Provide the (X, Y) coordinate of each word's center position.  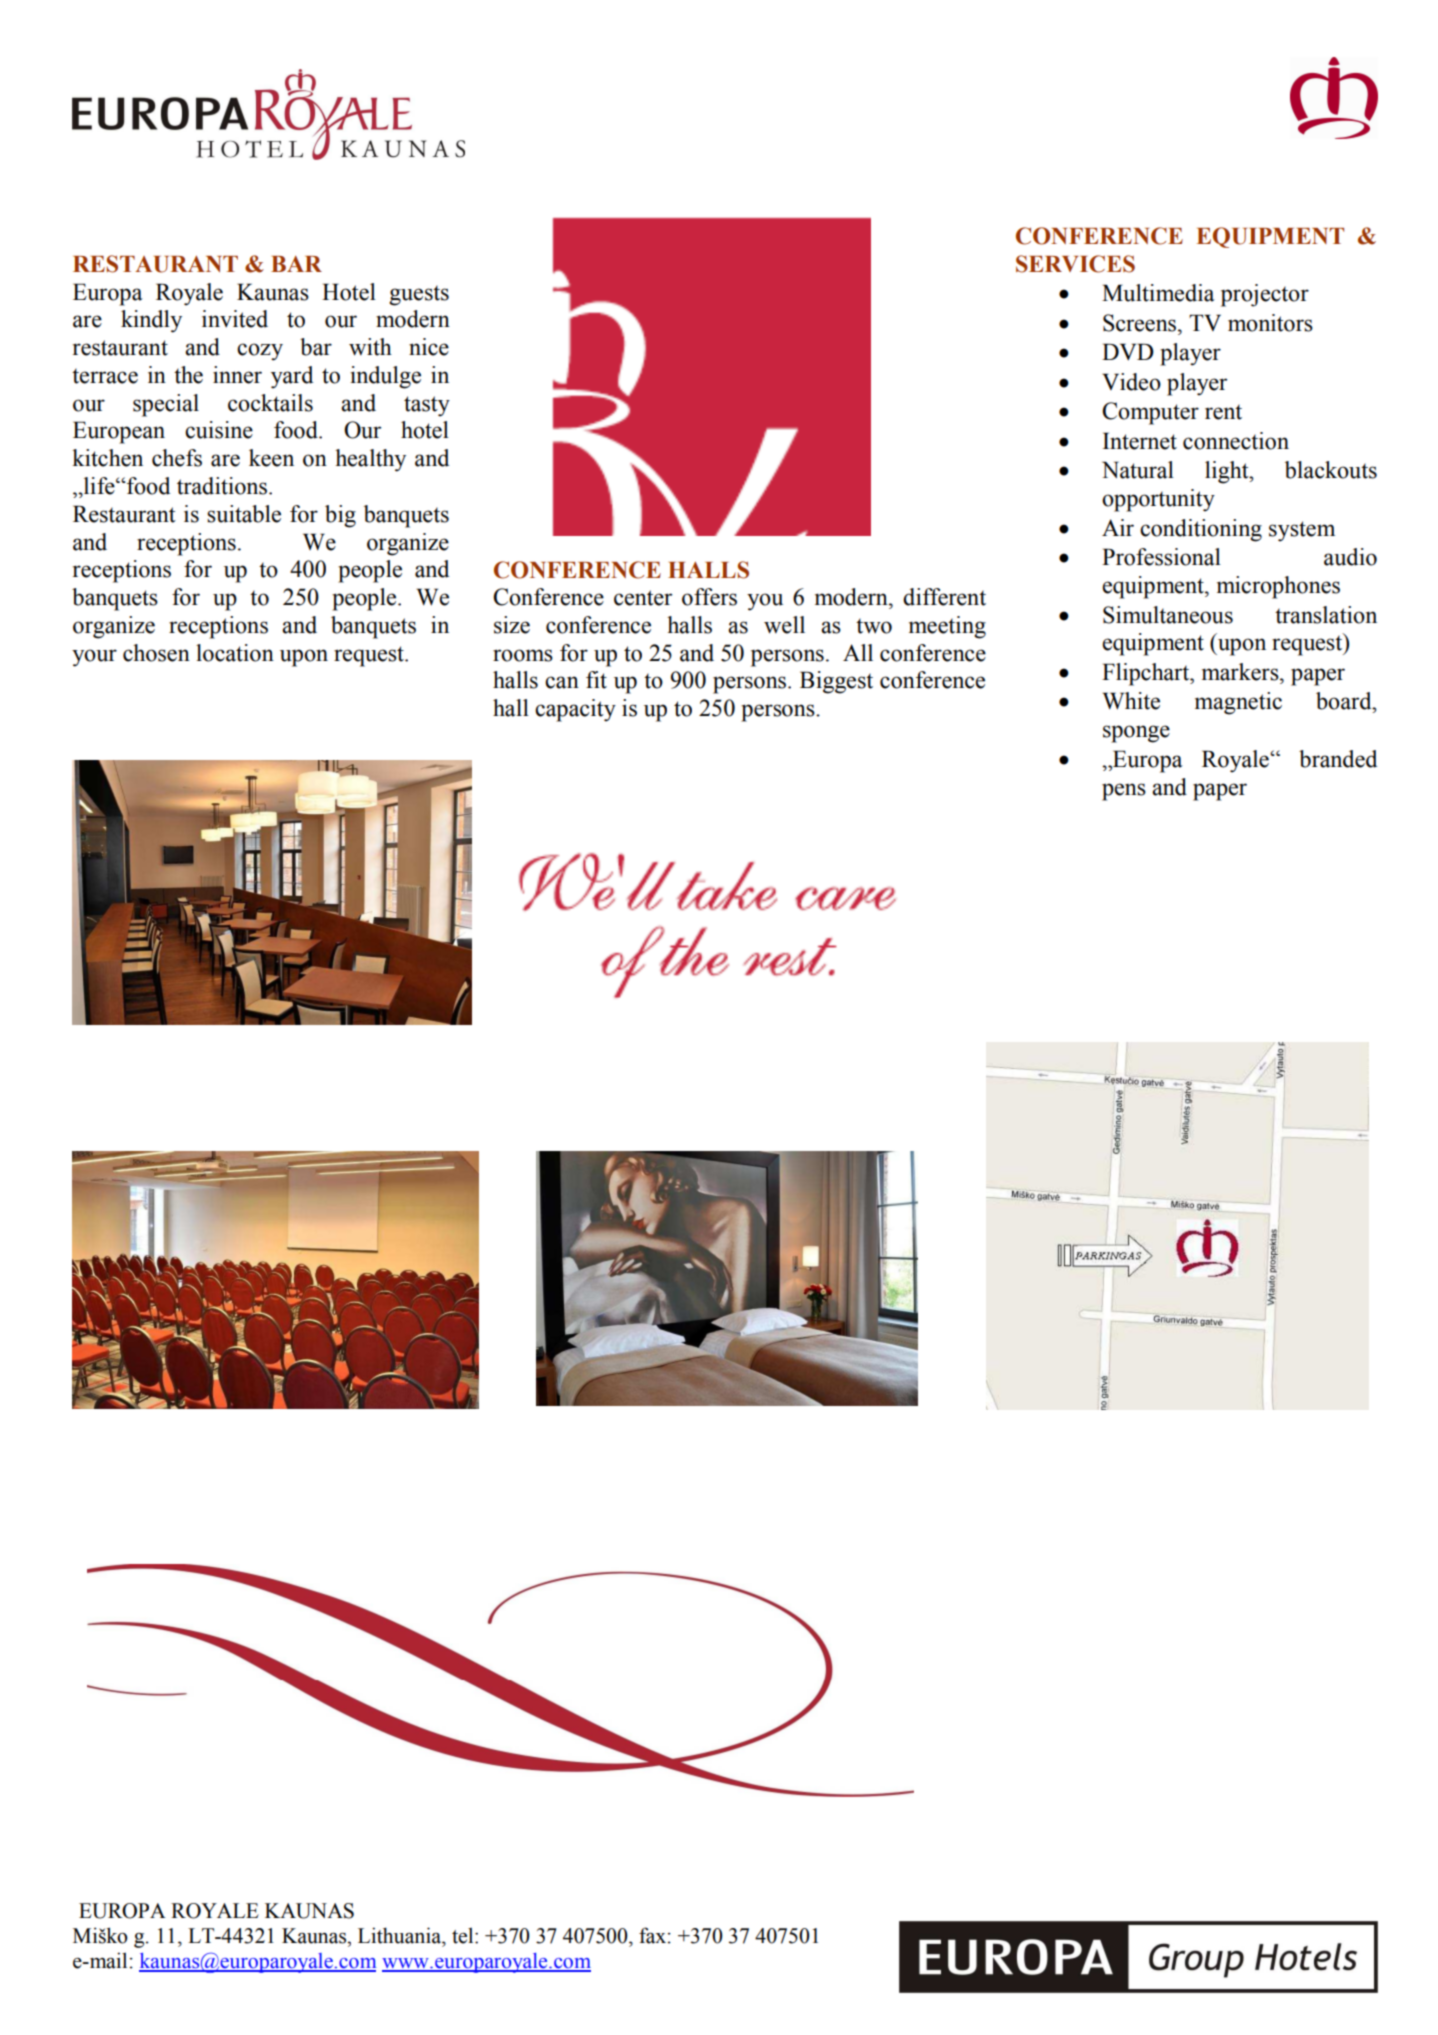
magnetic (1238, 703)
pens (1124, 792)
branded (1338, 759)
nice (429, 347)
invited (235, 319)
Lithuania (401, 1935)
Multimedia (1158, 293)
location (235, 653)
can (562, 682)
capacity (575, 710)
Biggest (836, 682)
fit (596, 680)
